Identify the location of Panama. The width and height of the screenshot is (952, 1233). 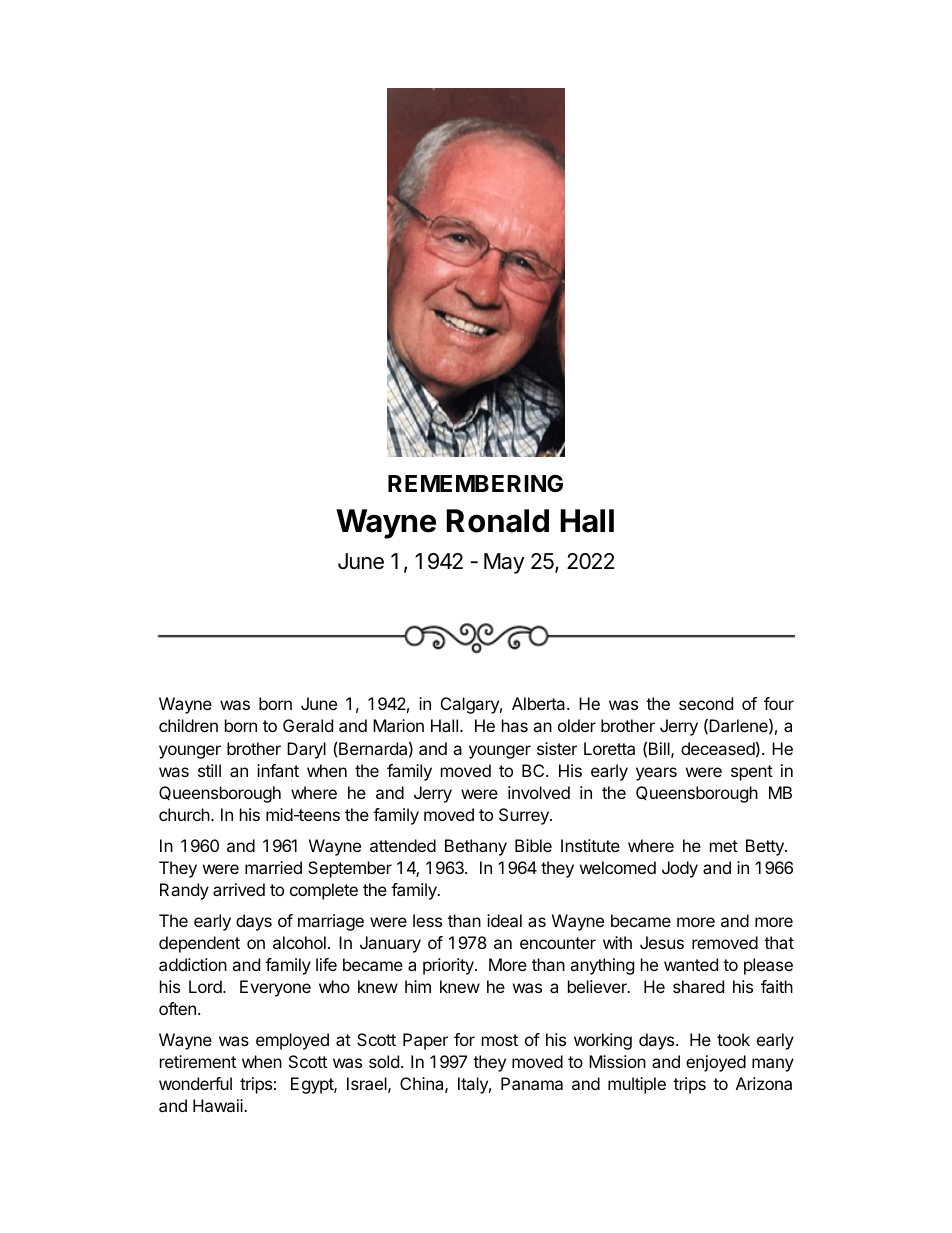
(532, 1083).
